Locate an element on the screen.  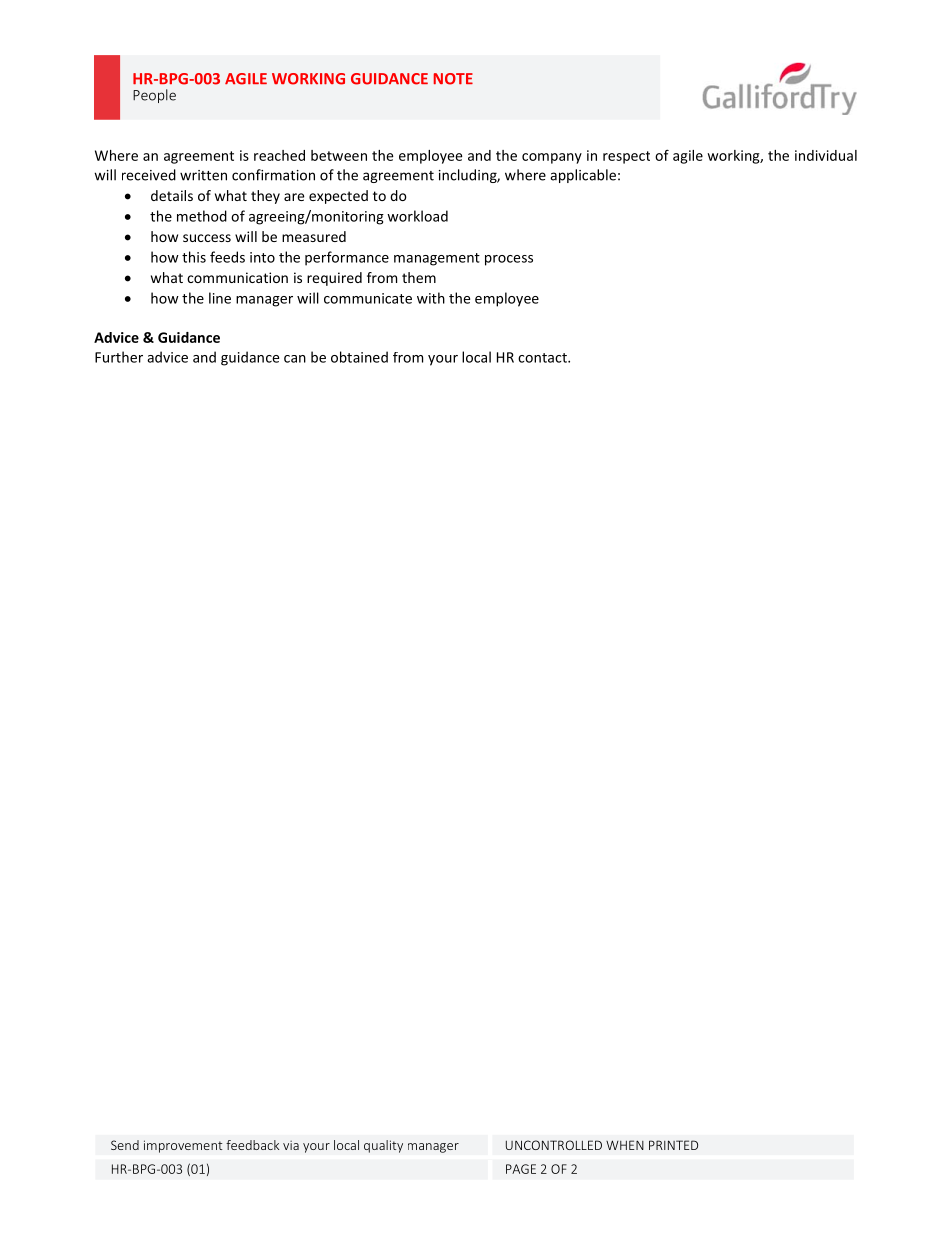
improvement is located at coordinates (183, 1146).
